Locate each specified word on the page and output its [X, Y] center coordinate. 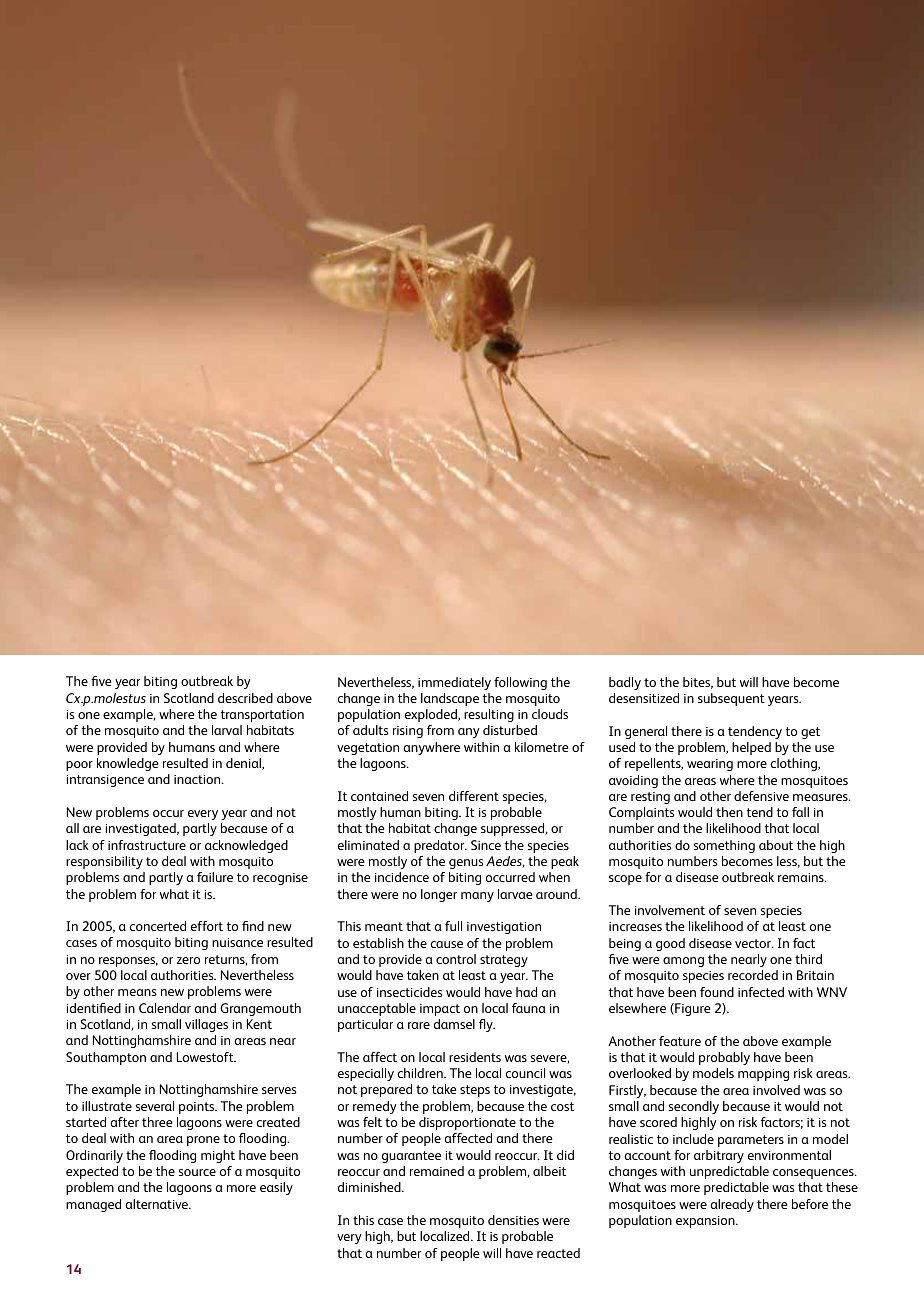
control [456, 959]
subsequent [731, 699]
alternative [157, 1204]
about [776, 845]
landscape [450, 699]
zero [188, 960]
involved [776, 1090]
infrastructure [147, 845]
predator [440, 846]
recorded [753, 975]
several [155, 1106]
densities [513, 1220]
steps [475, 1091]
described [245, 698]
